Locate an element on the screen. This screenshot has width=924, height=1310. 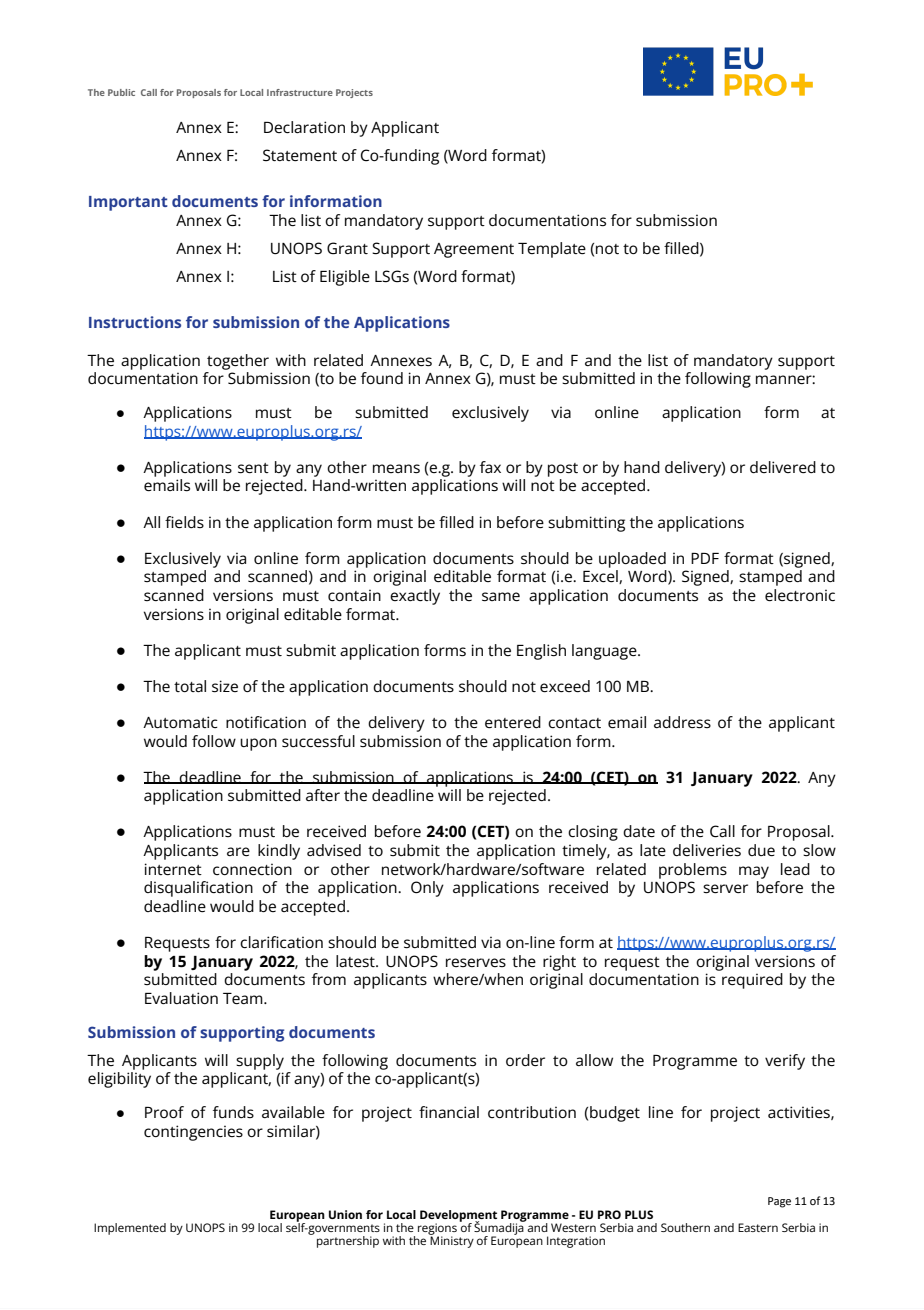
Agreement is located at coordinates (474, 250).
